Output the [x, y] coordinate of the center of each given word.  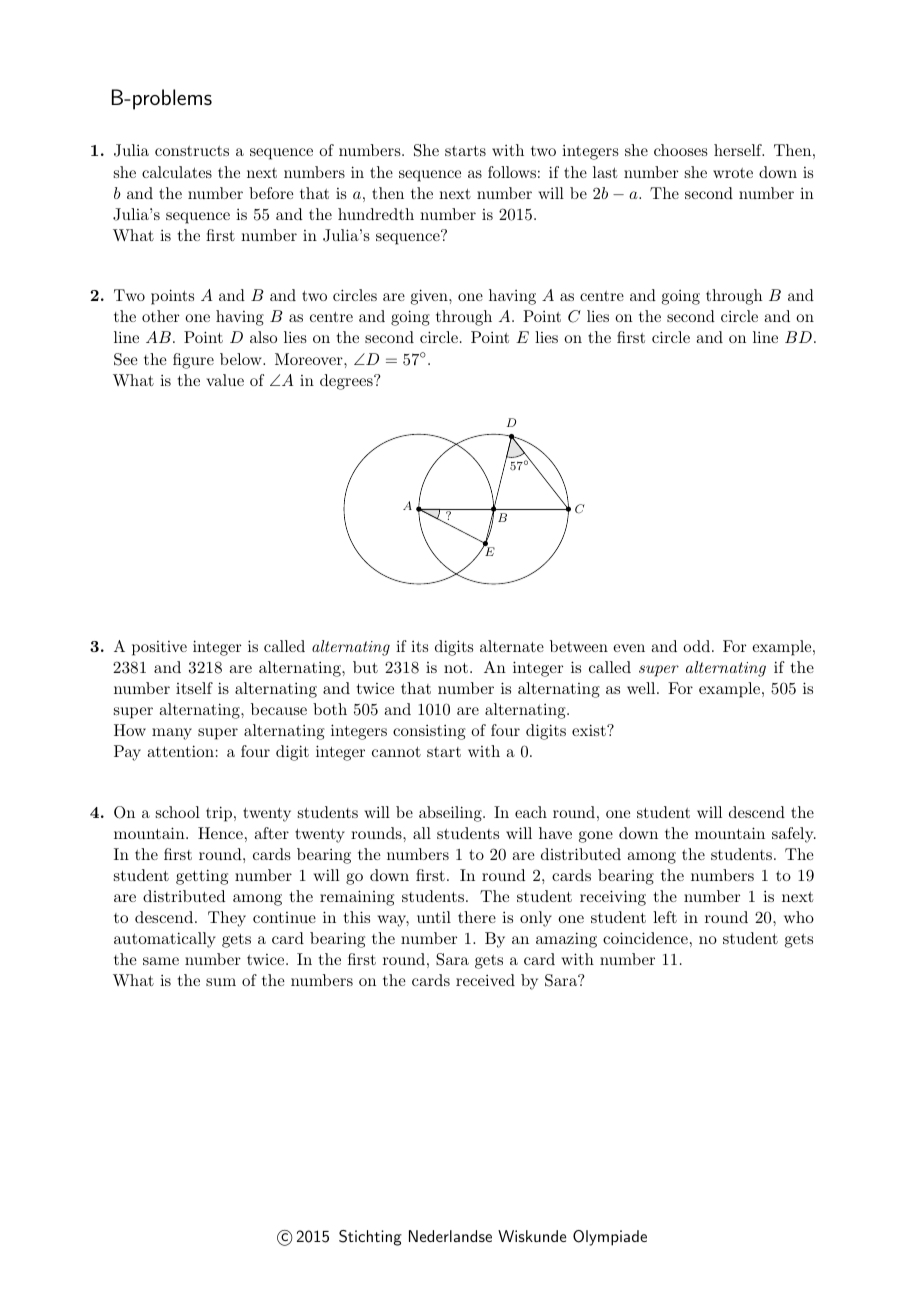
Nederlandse [450, 1236]
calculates [177, 172]
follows [512, 172]
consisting [429, 732]
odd [696, 646]
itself [194, 688]
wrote [733, 173]
